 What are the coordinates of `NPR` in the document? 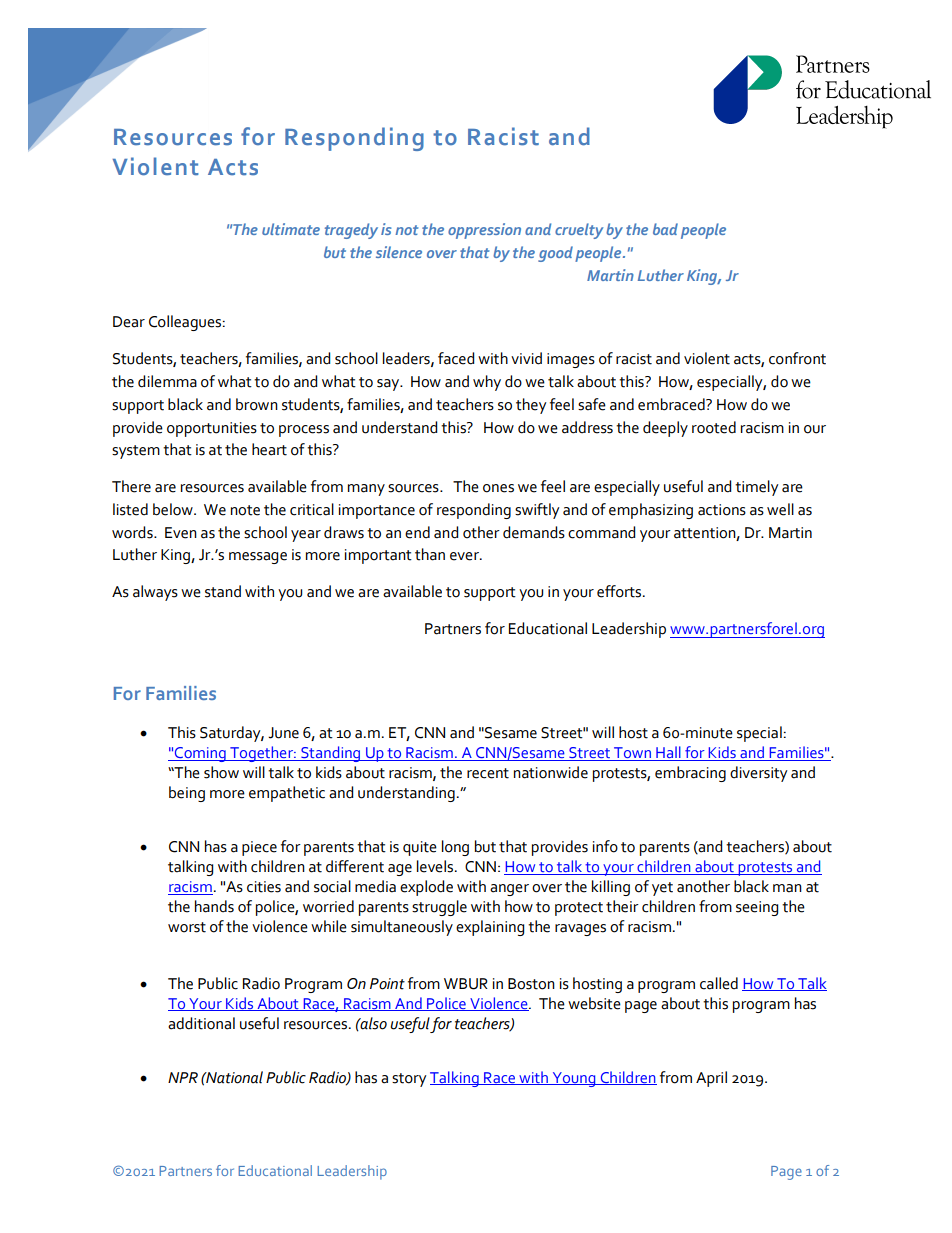 It's located at (183, 1077).
